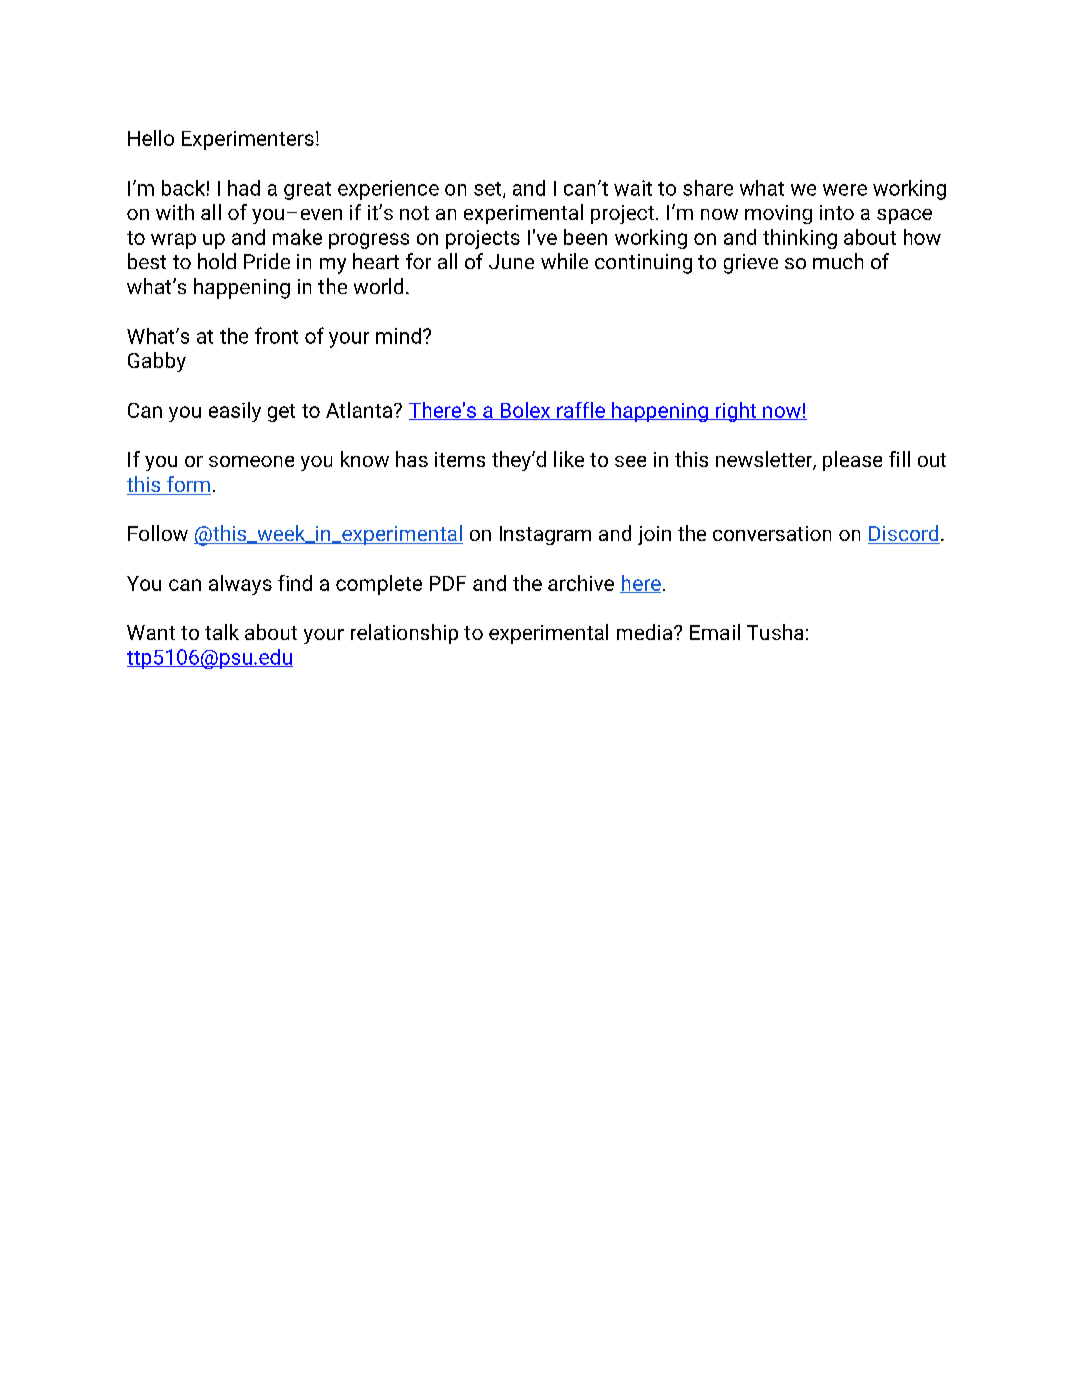  What do you see at coordinates (248, 140) in the screenshot?
I see `Experimenters` at bounding box center [248, 140].
